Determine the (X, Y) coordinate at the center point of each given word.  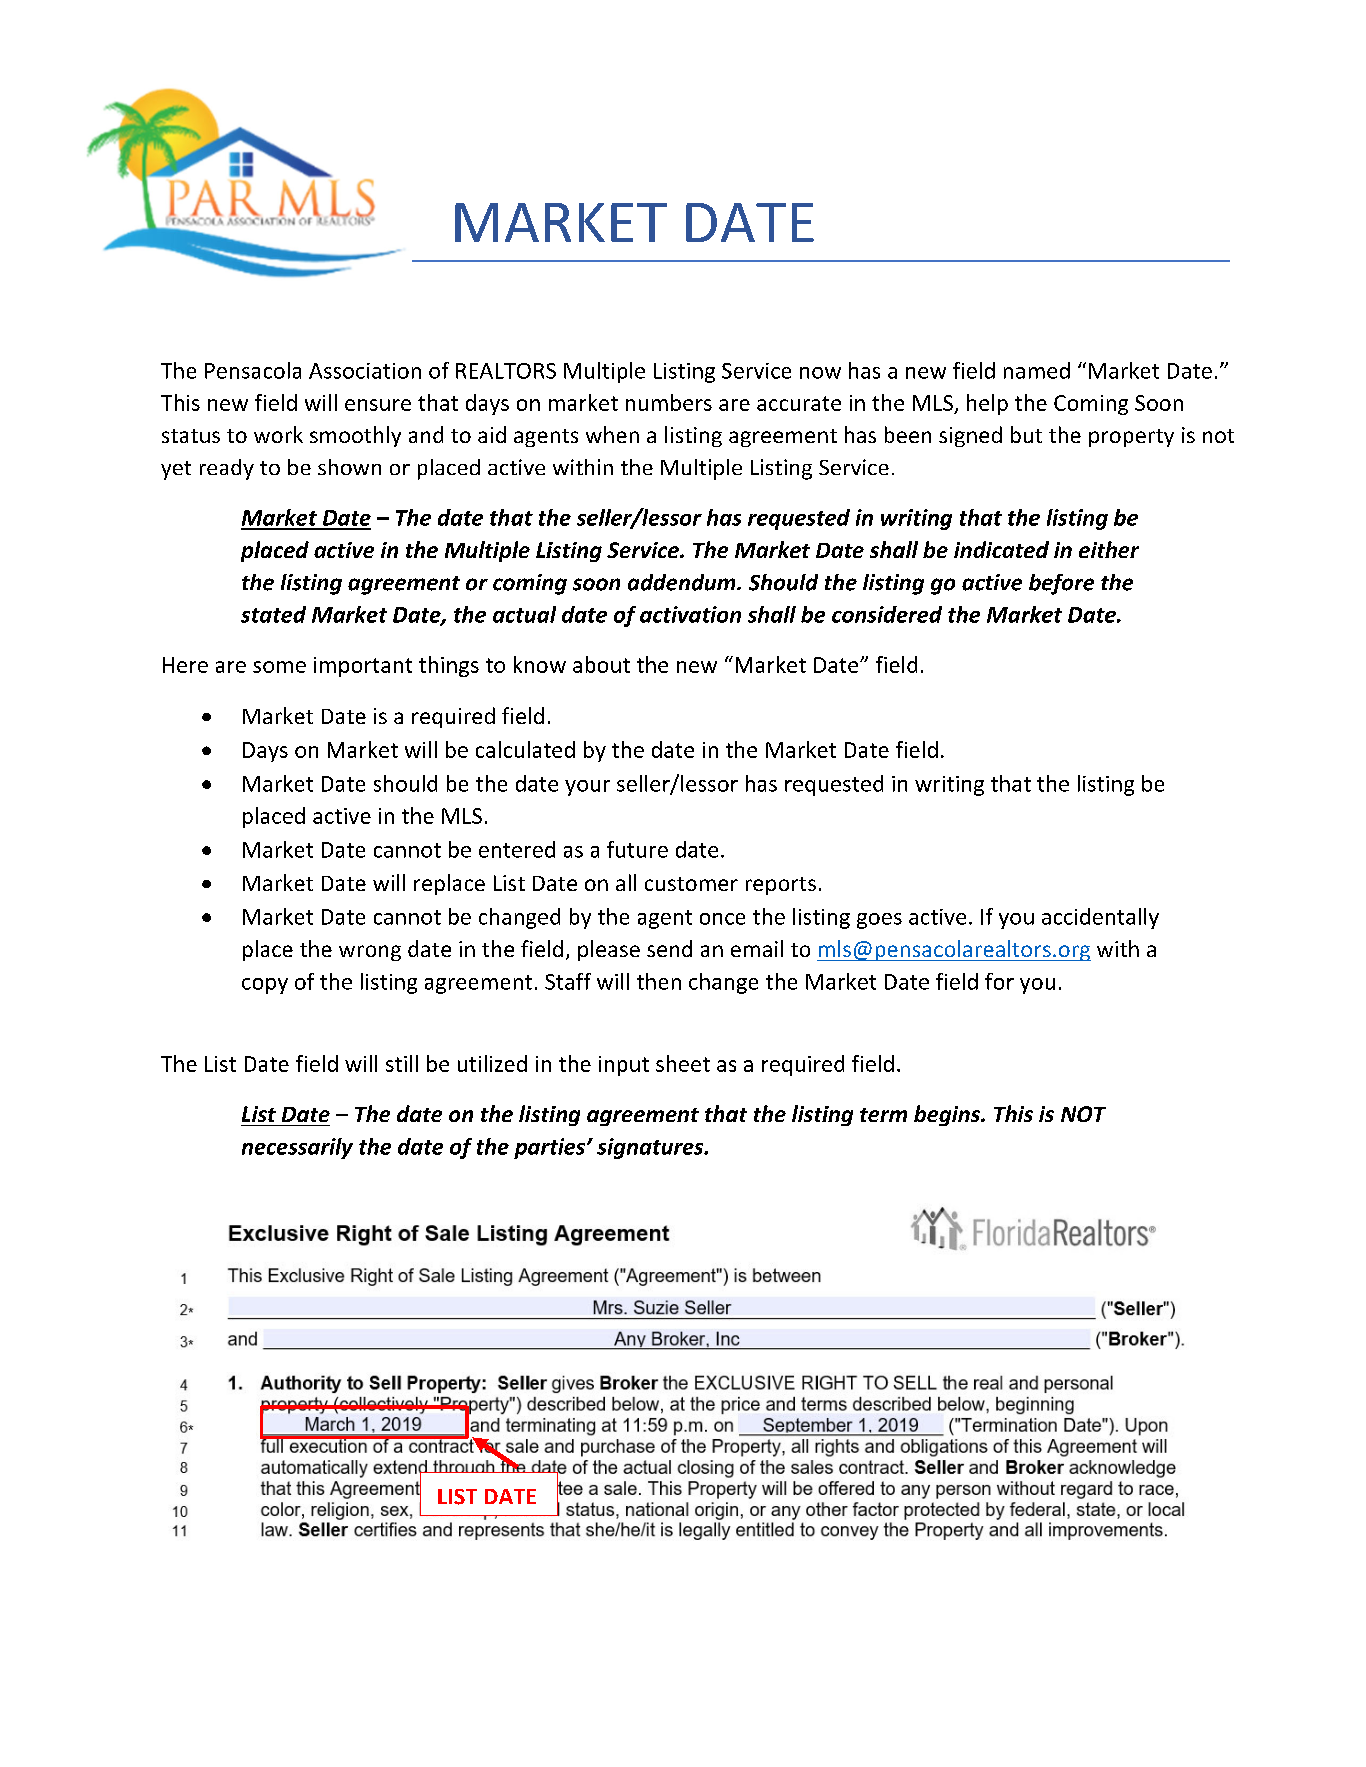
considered (887, 614)
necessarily (297, 1148)
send (669, 948)
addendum (683, 582)
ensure (378, 405)
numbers (669, 402)
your (587, 788)
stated (273, 614)
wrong (370, 953)
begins (948, 1115)
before (1061, 584)
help (987, 404)
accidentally (1100, 918)
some (279, 667)
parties (551, 1148)
